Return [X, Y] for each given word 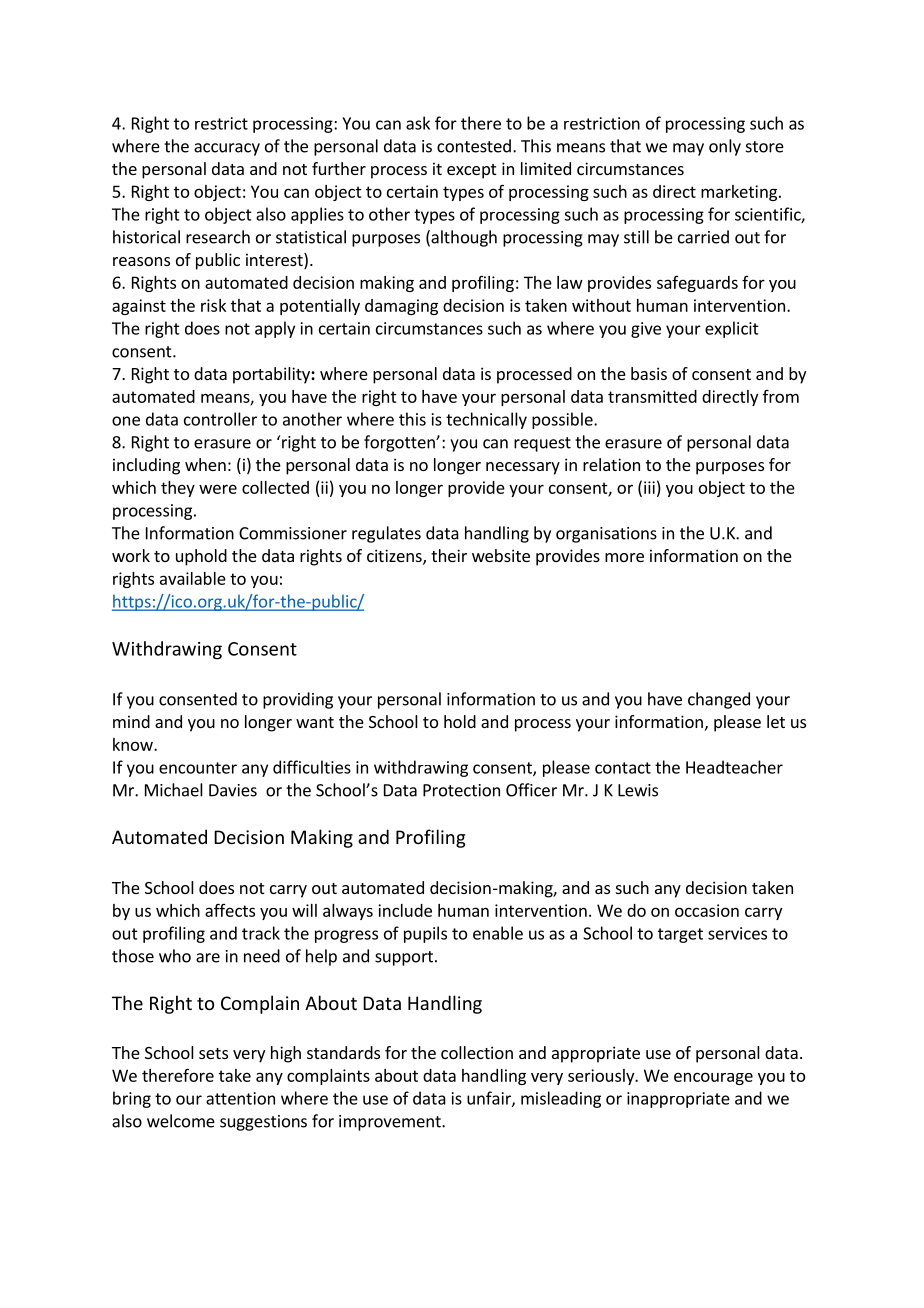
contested [474, 146]
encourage [713, 1078]
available [193, 578]
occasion [707, 910]
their [449, 555]
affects [230, 910]
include [405, 910]
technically [486, 420]
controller [220, 419]
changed [719, 700]
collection [477, 1052]
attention [240, 1098]
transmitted [652, 396]
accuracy [227, 149]
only [725, 147]
